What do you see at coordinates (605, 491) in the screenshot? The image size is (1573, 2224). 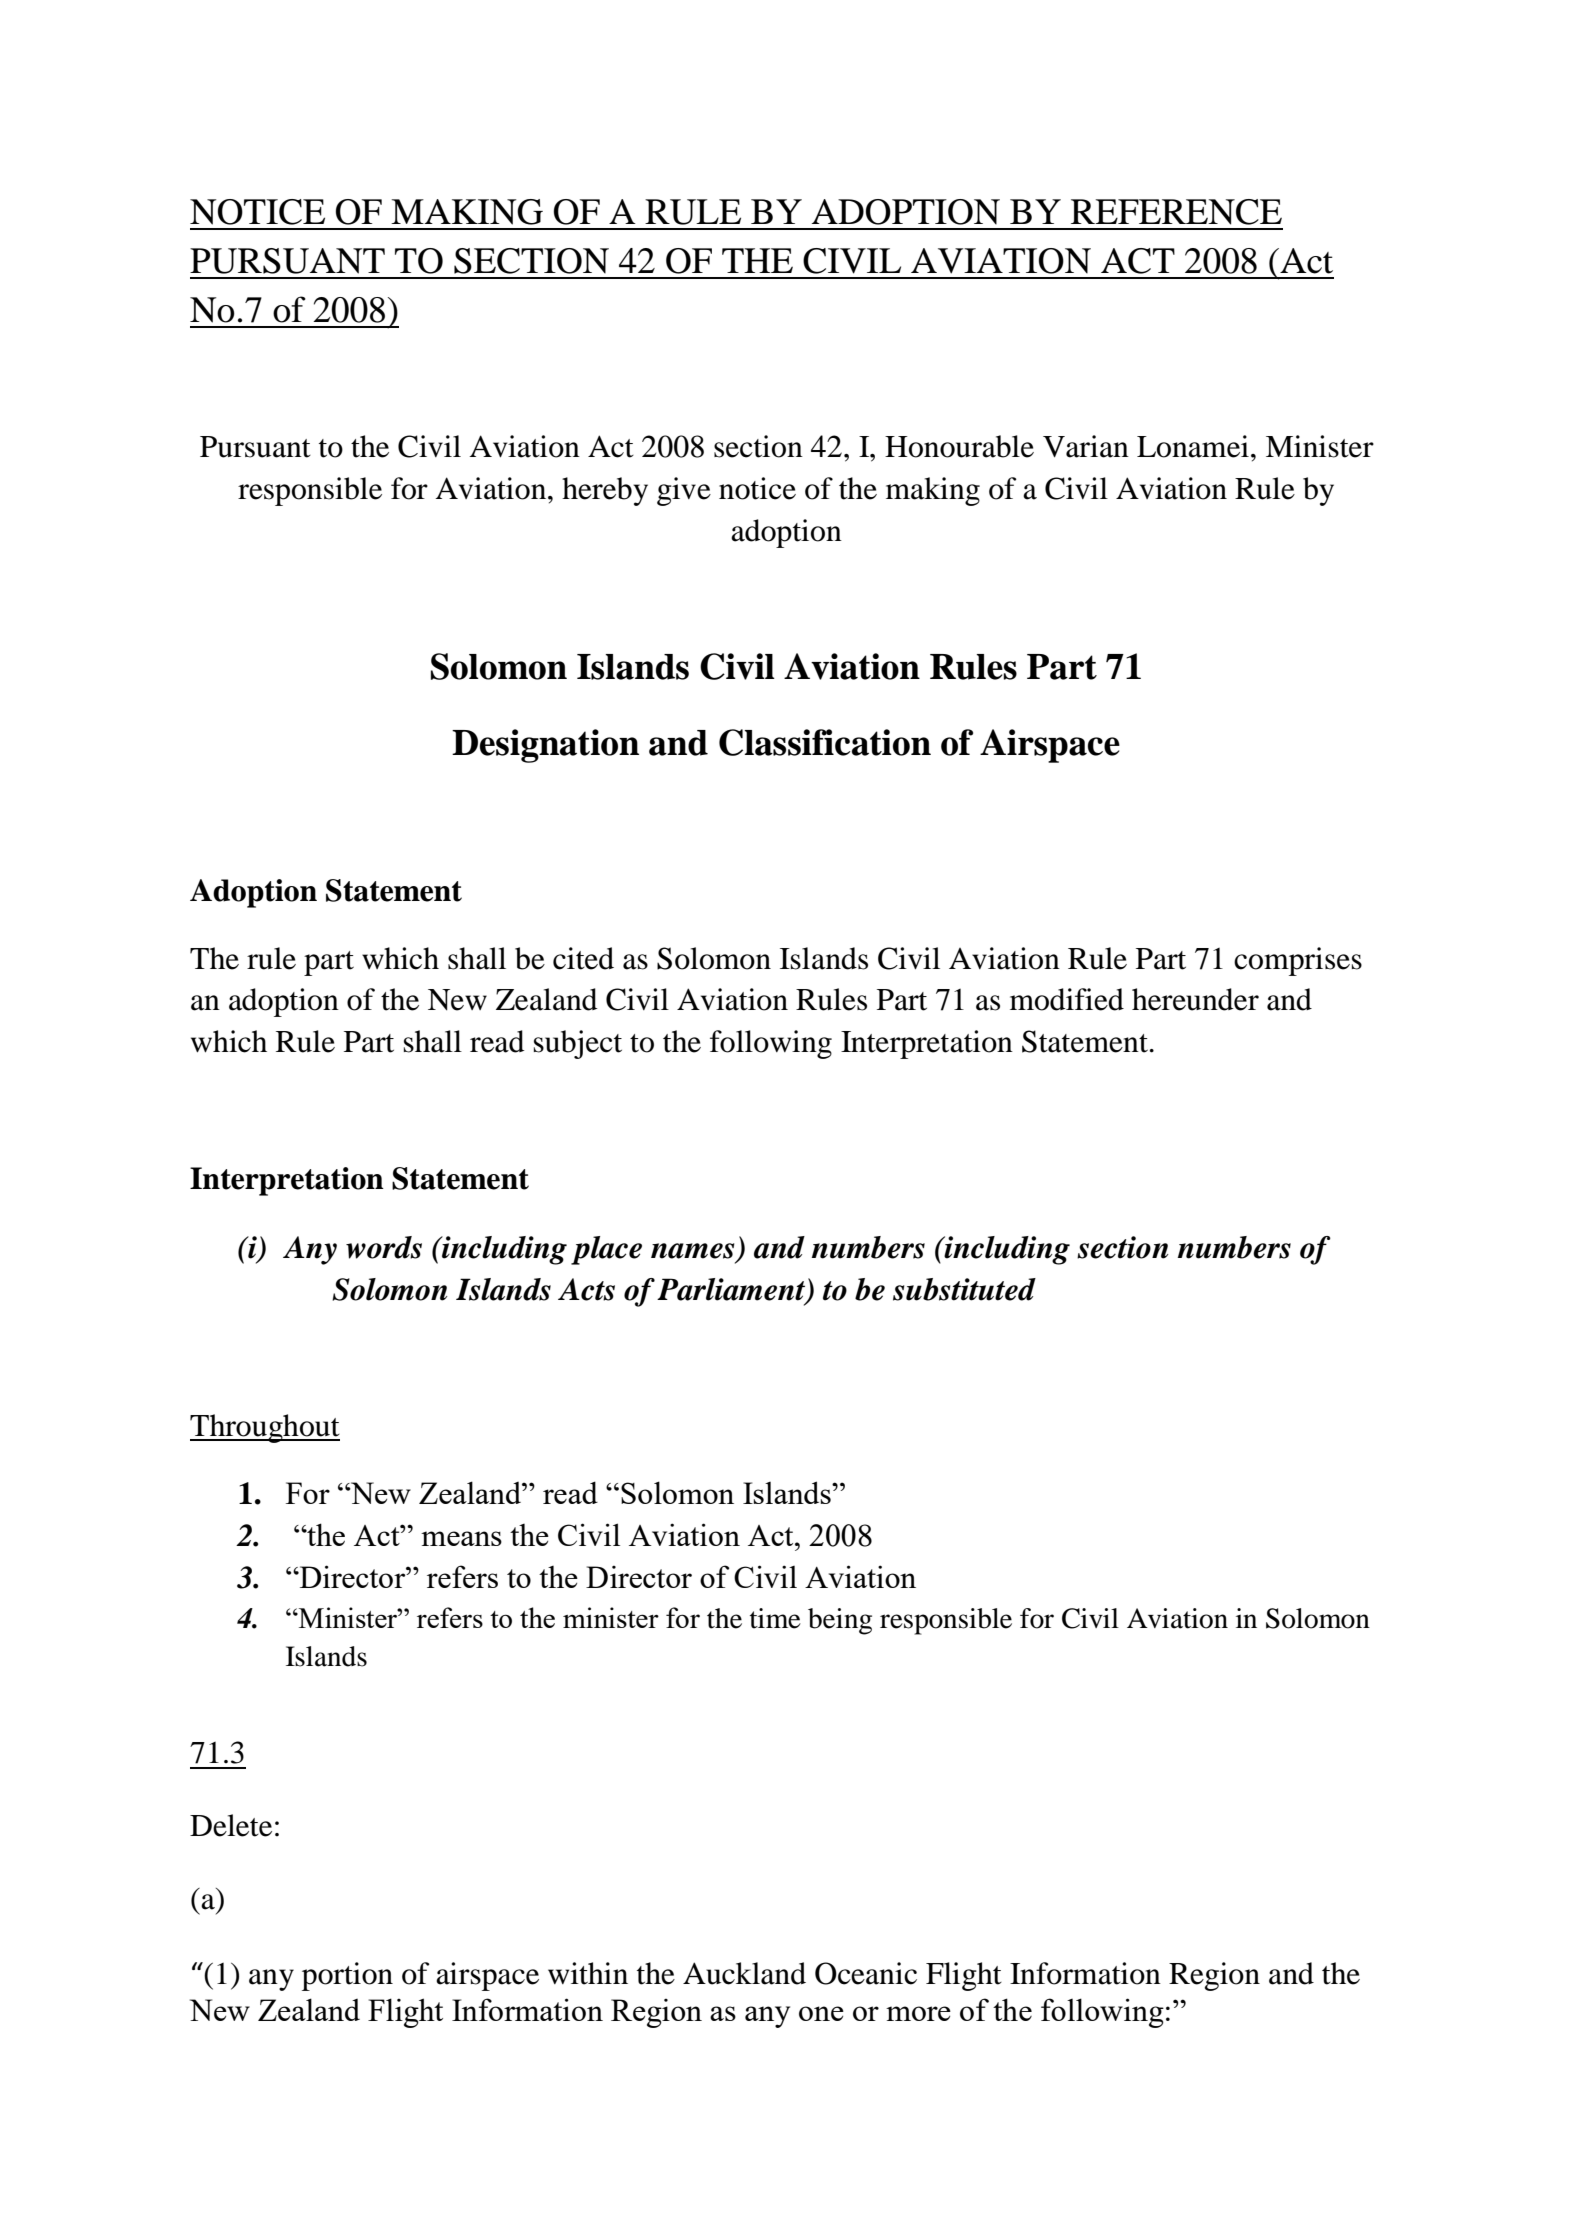 I see `hereby` at bounding box center [605, 491].
